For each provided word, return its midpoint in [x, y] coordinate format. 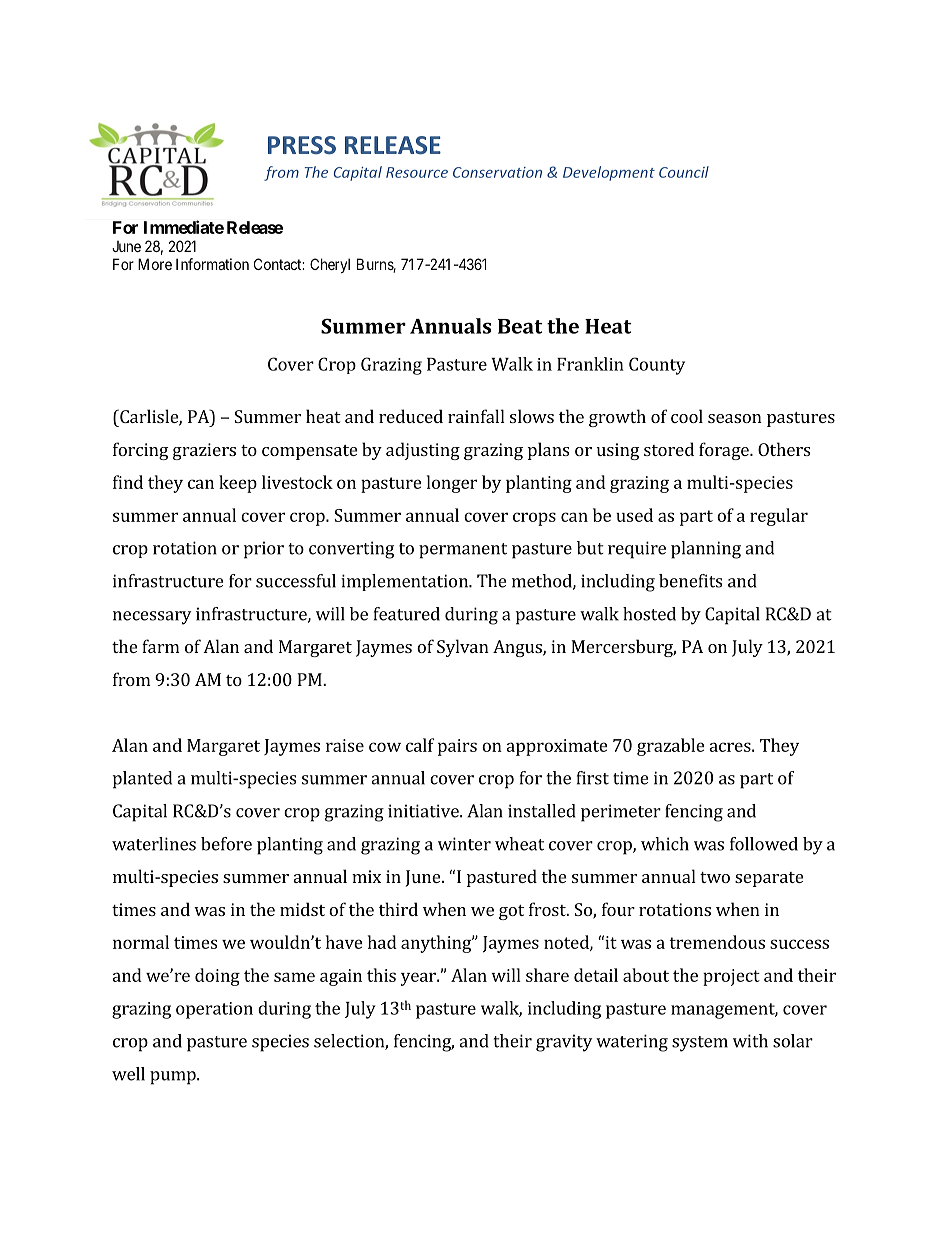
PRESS [302, 145]
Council [684, 172]
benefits [690, 581]
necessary [152, 618]
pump [174, 1078]
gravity [564, 1043]
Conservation [497, 172]
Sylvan [463, 648]
